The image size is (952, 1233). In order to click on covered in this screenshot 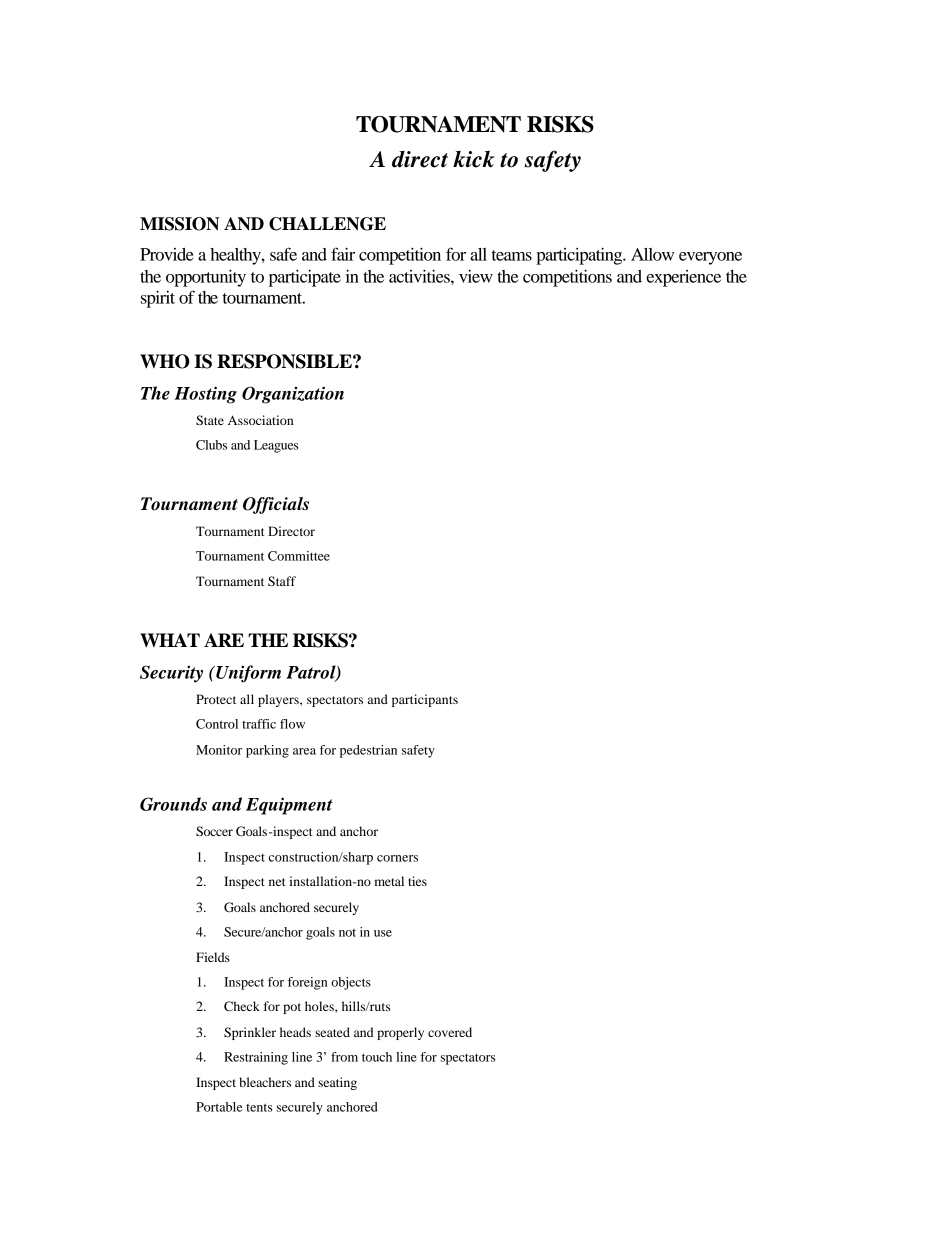, I will do `click(450, 1032)`.
